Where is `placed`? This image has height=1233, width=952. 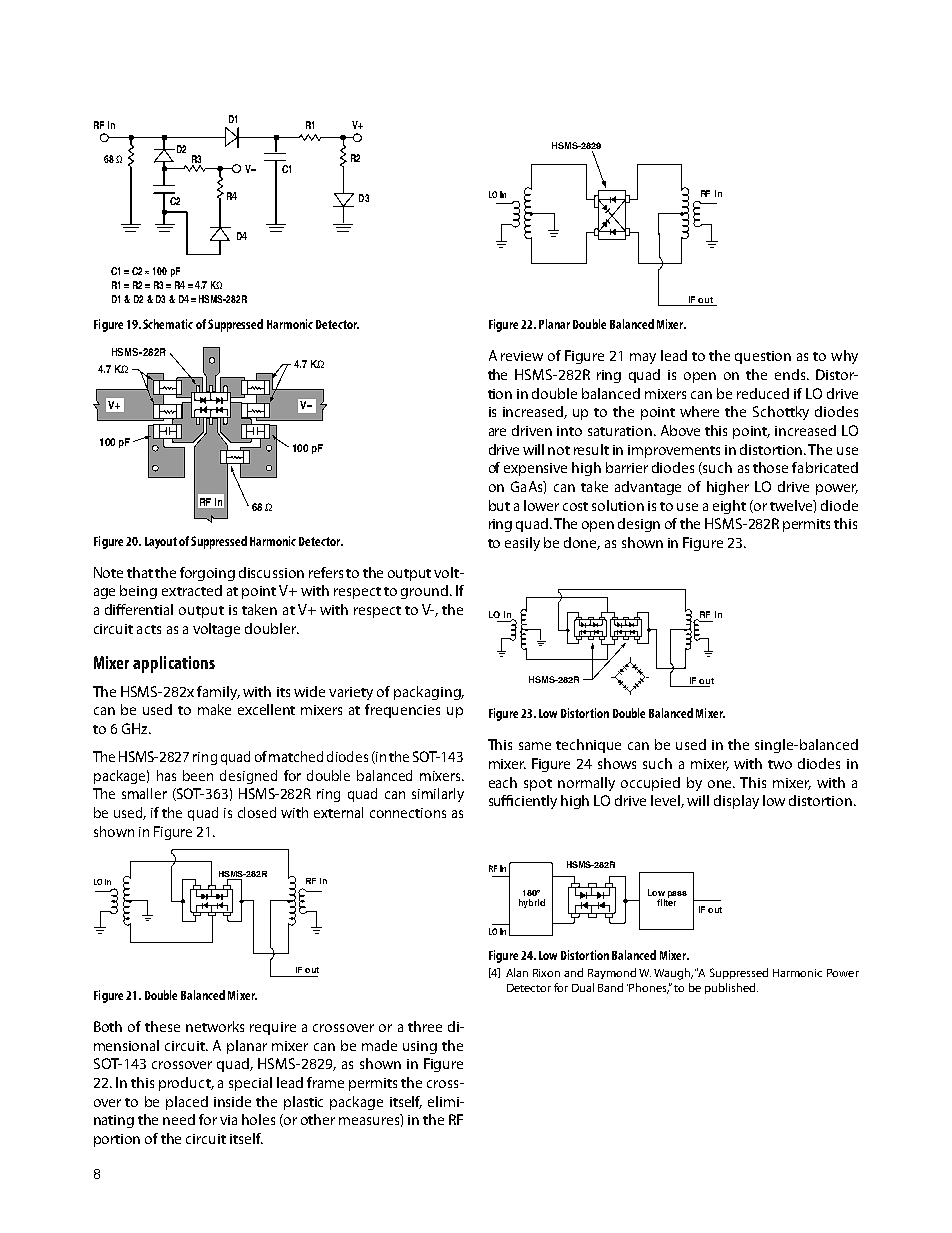
placed is located at coordinates (187, 1103).
